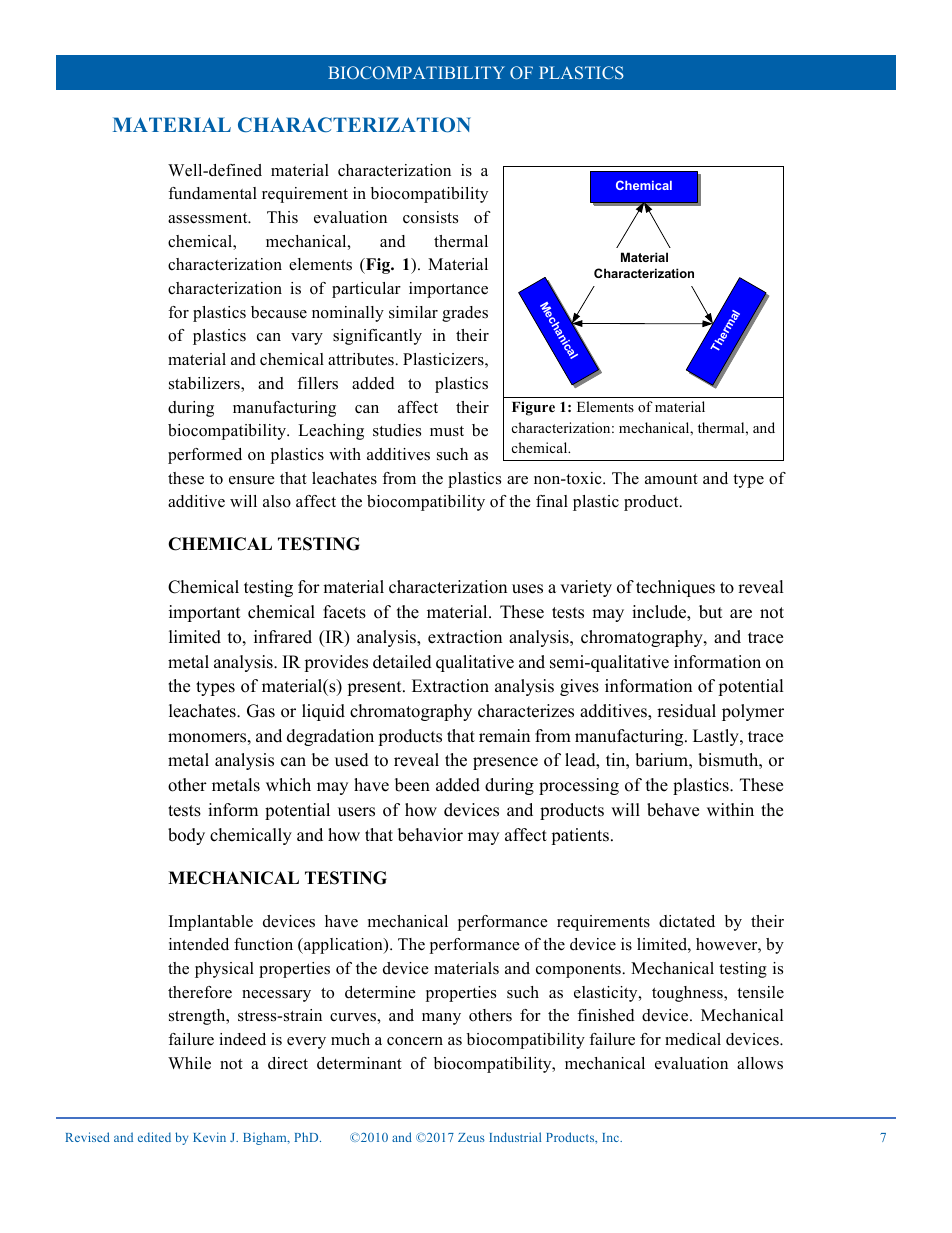 The height and width of the screenshot is (1233, 952). What do you see at coordinates (402, 662) in the screenshot?
I see `detailed` at bounding box center [402, 662].
